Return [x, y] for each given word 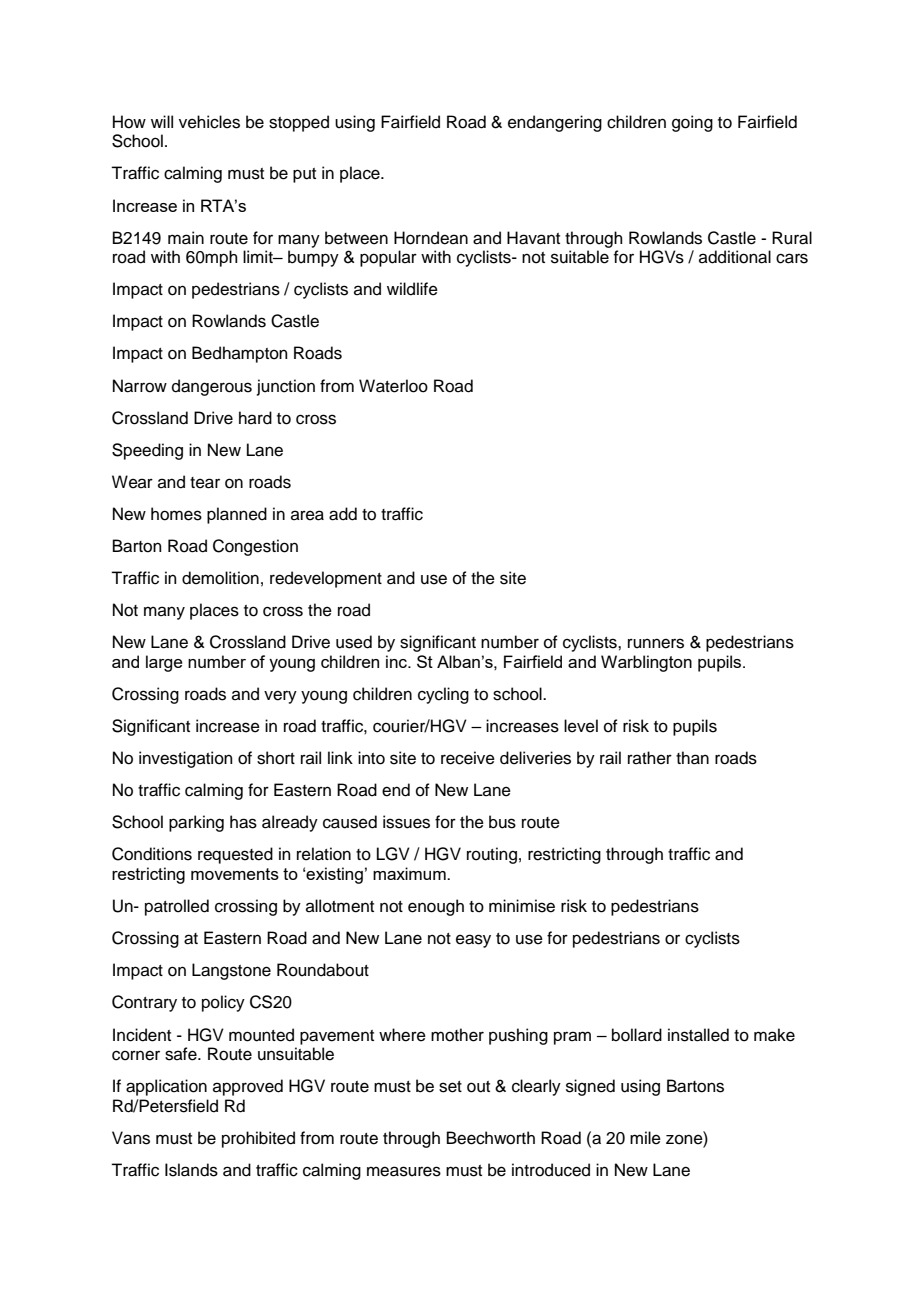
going [692, 123]
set [450, 1087]
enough [436, 907]
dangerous [212, 387]
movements [235, 874]
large [164, 663]
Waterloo [393, 386]
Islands [191, 1170]
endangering [555, 123]
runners [656, 643]
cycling [443, 695]
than [692, 758]
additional [735, 257]
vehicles [209, 122]
